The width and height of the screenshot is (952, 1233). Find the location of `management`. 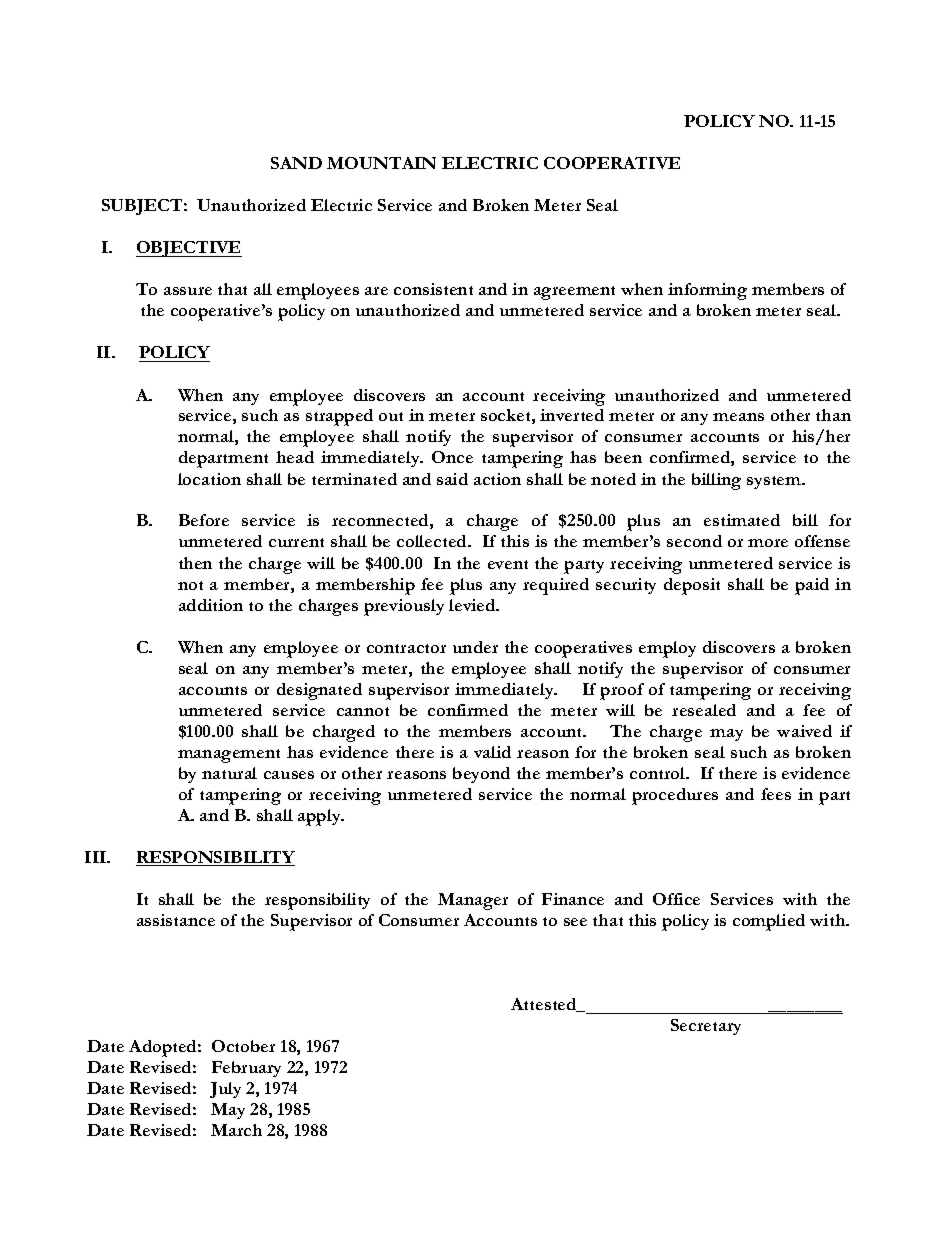

management is located at coordinates (229, 756).
